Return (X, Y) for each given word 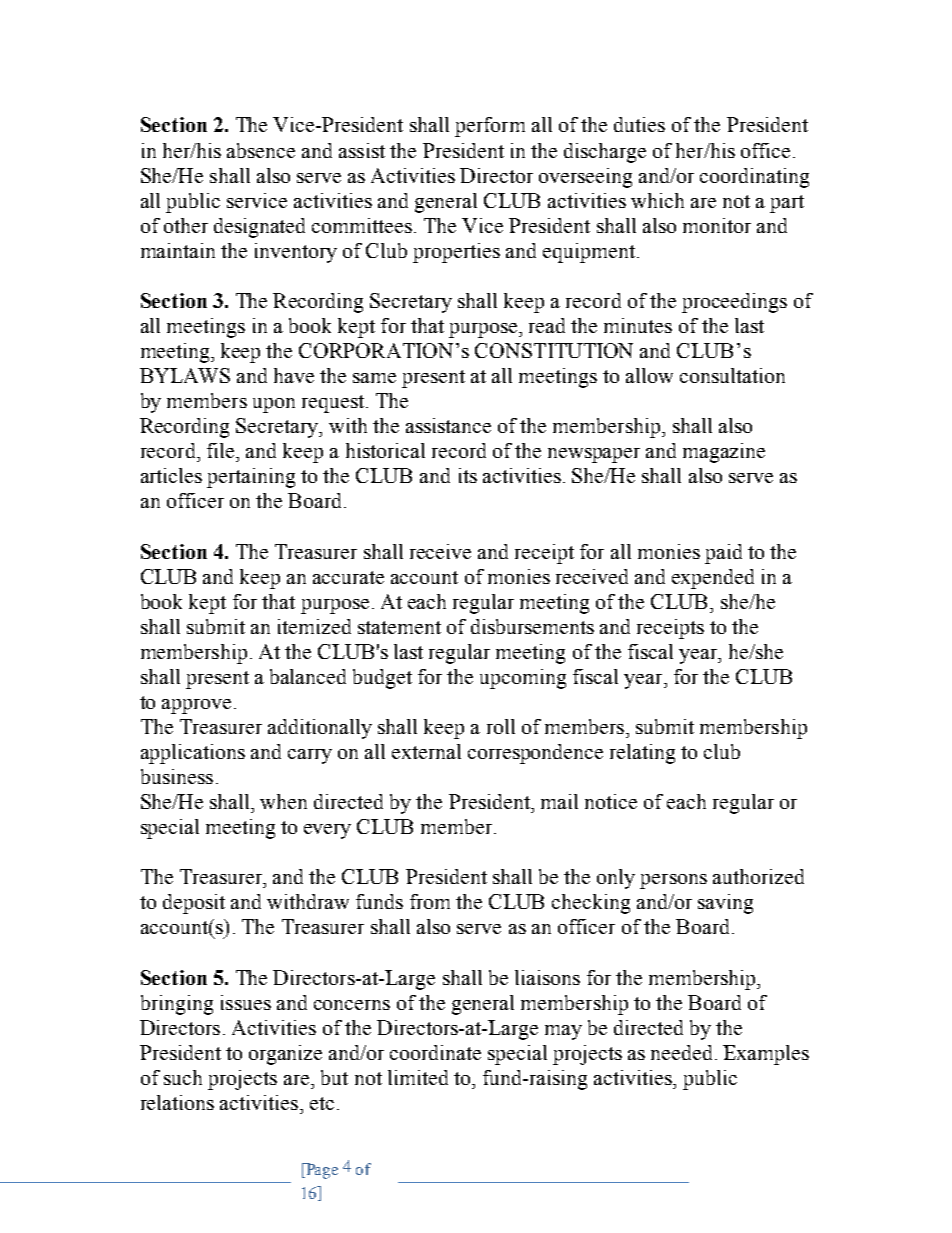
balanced (308, 676)
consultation (732, 375)
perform (490, 127)
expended (713, 579)
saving (725, 904)
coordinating (754, 178)
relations (177, 1102)
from (430, 901)
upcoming (523, 679)
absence (261, 150)
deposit (194, 904)
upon (274, 405)
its (468, 475)
